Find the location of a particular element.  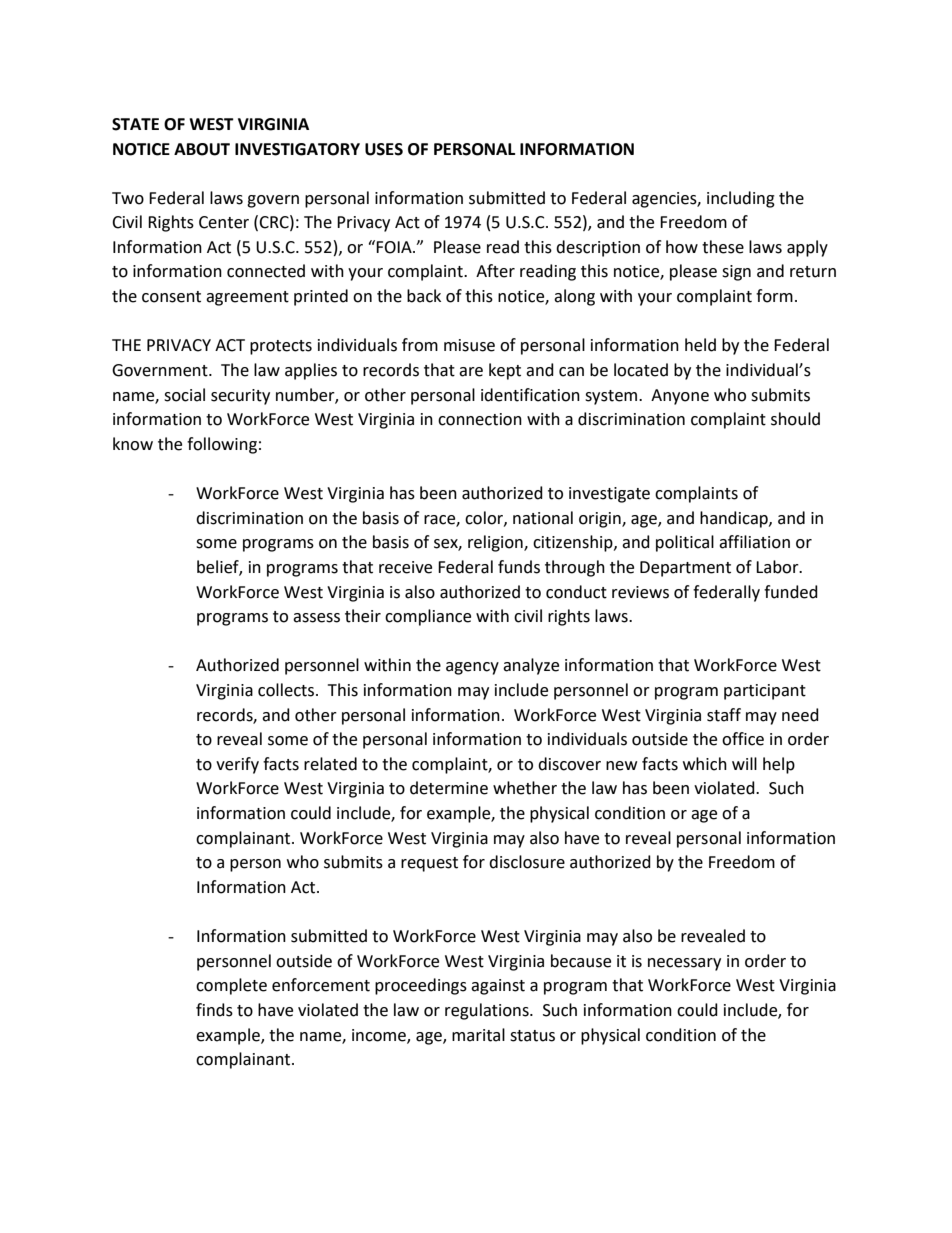

held is located at coordinates (700, 345).
